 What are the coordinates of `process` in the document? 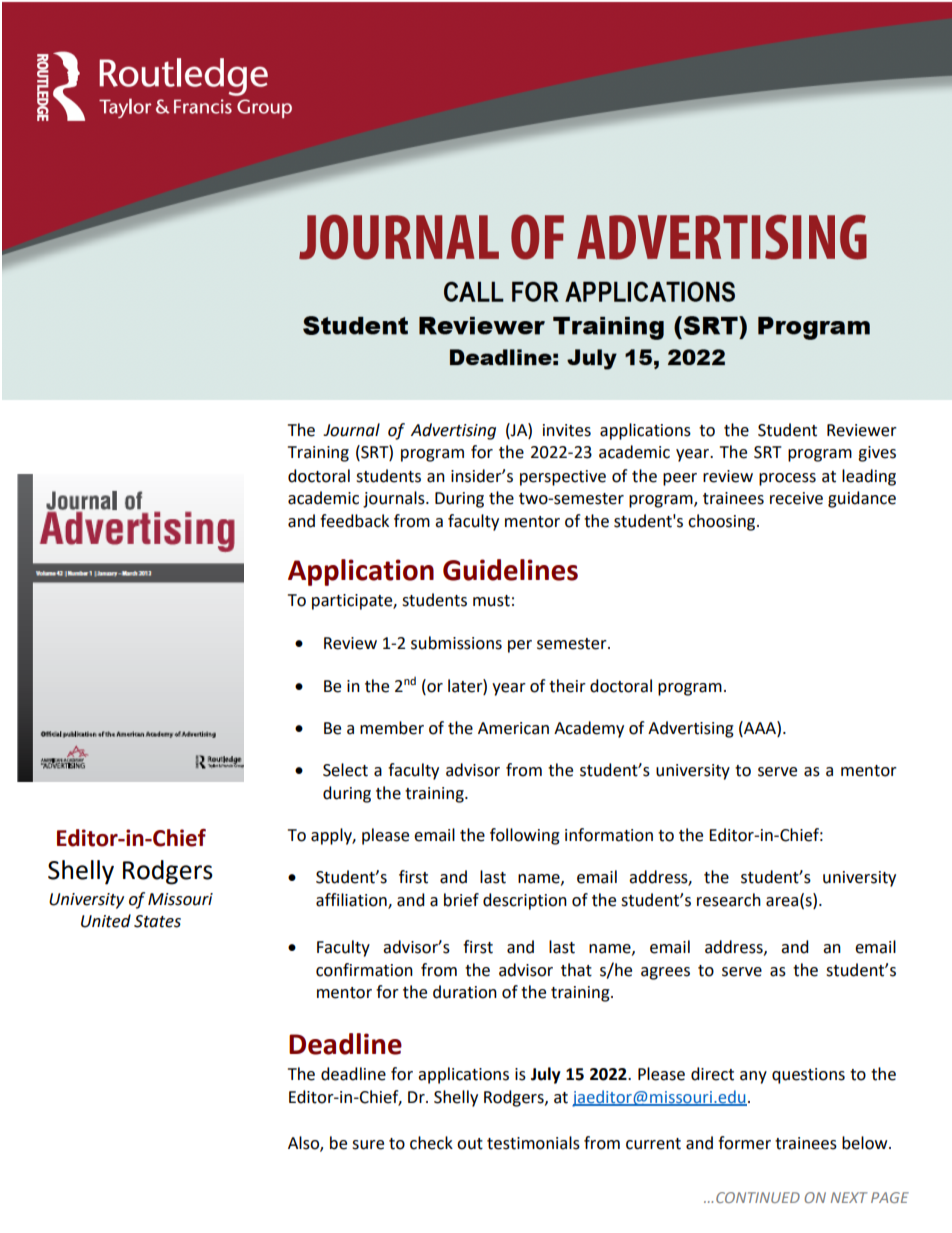 It's located at (787, 479).
